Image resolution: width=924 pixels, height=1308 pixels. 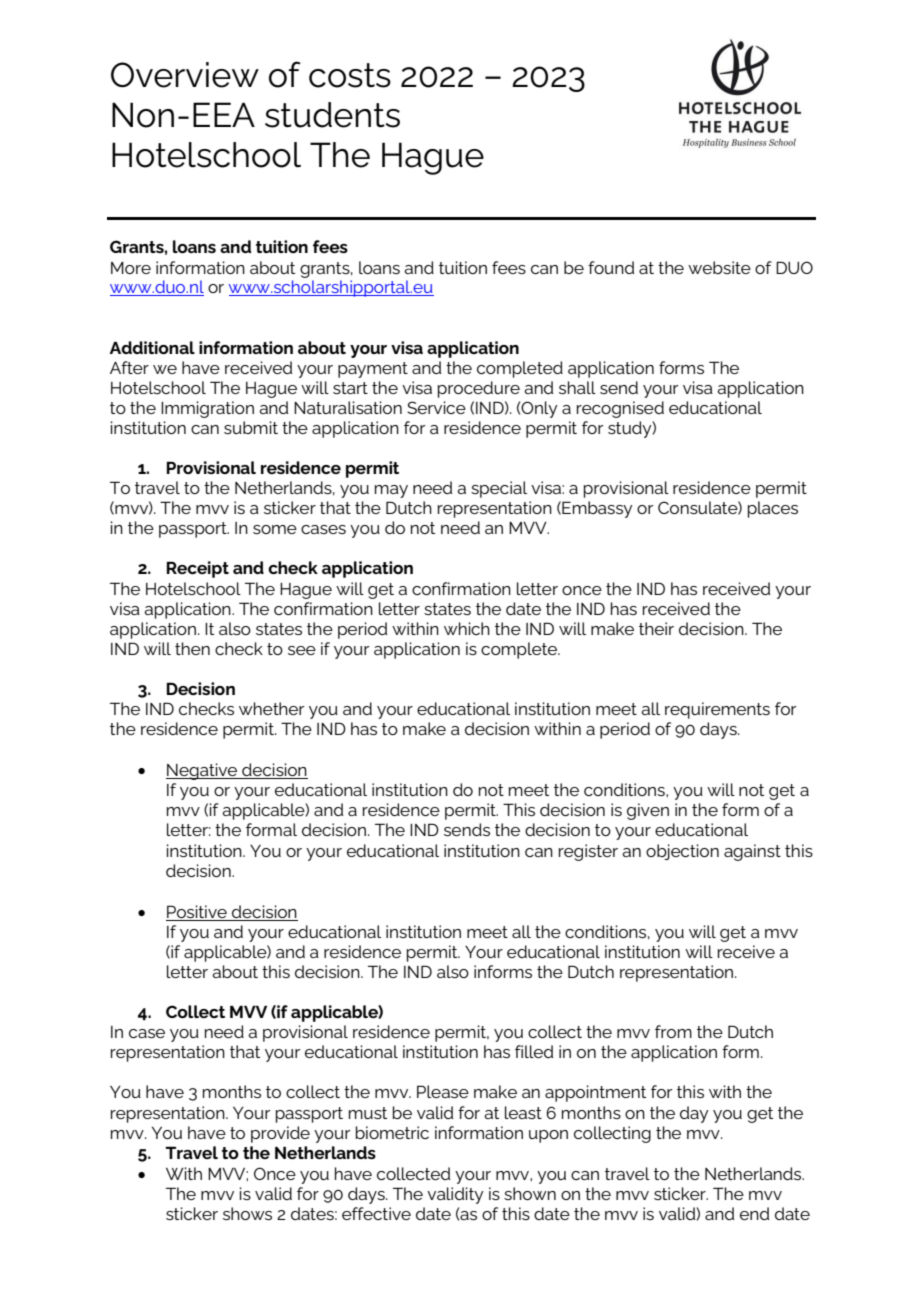 I want to click on which, so click(x=467, y=628).
